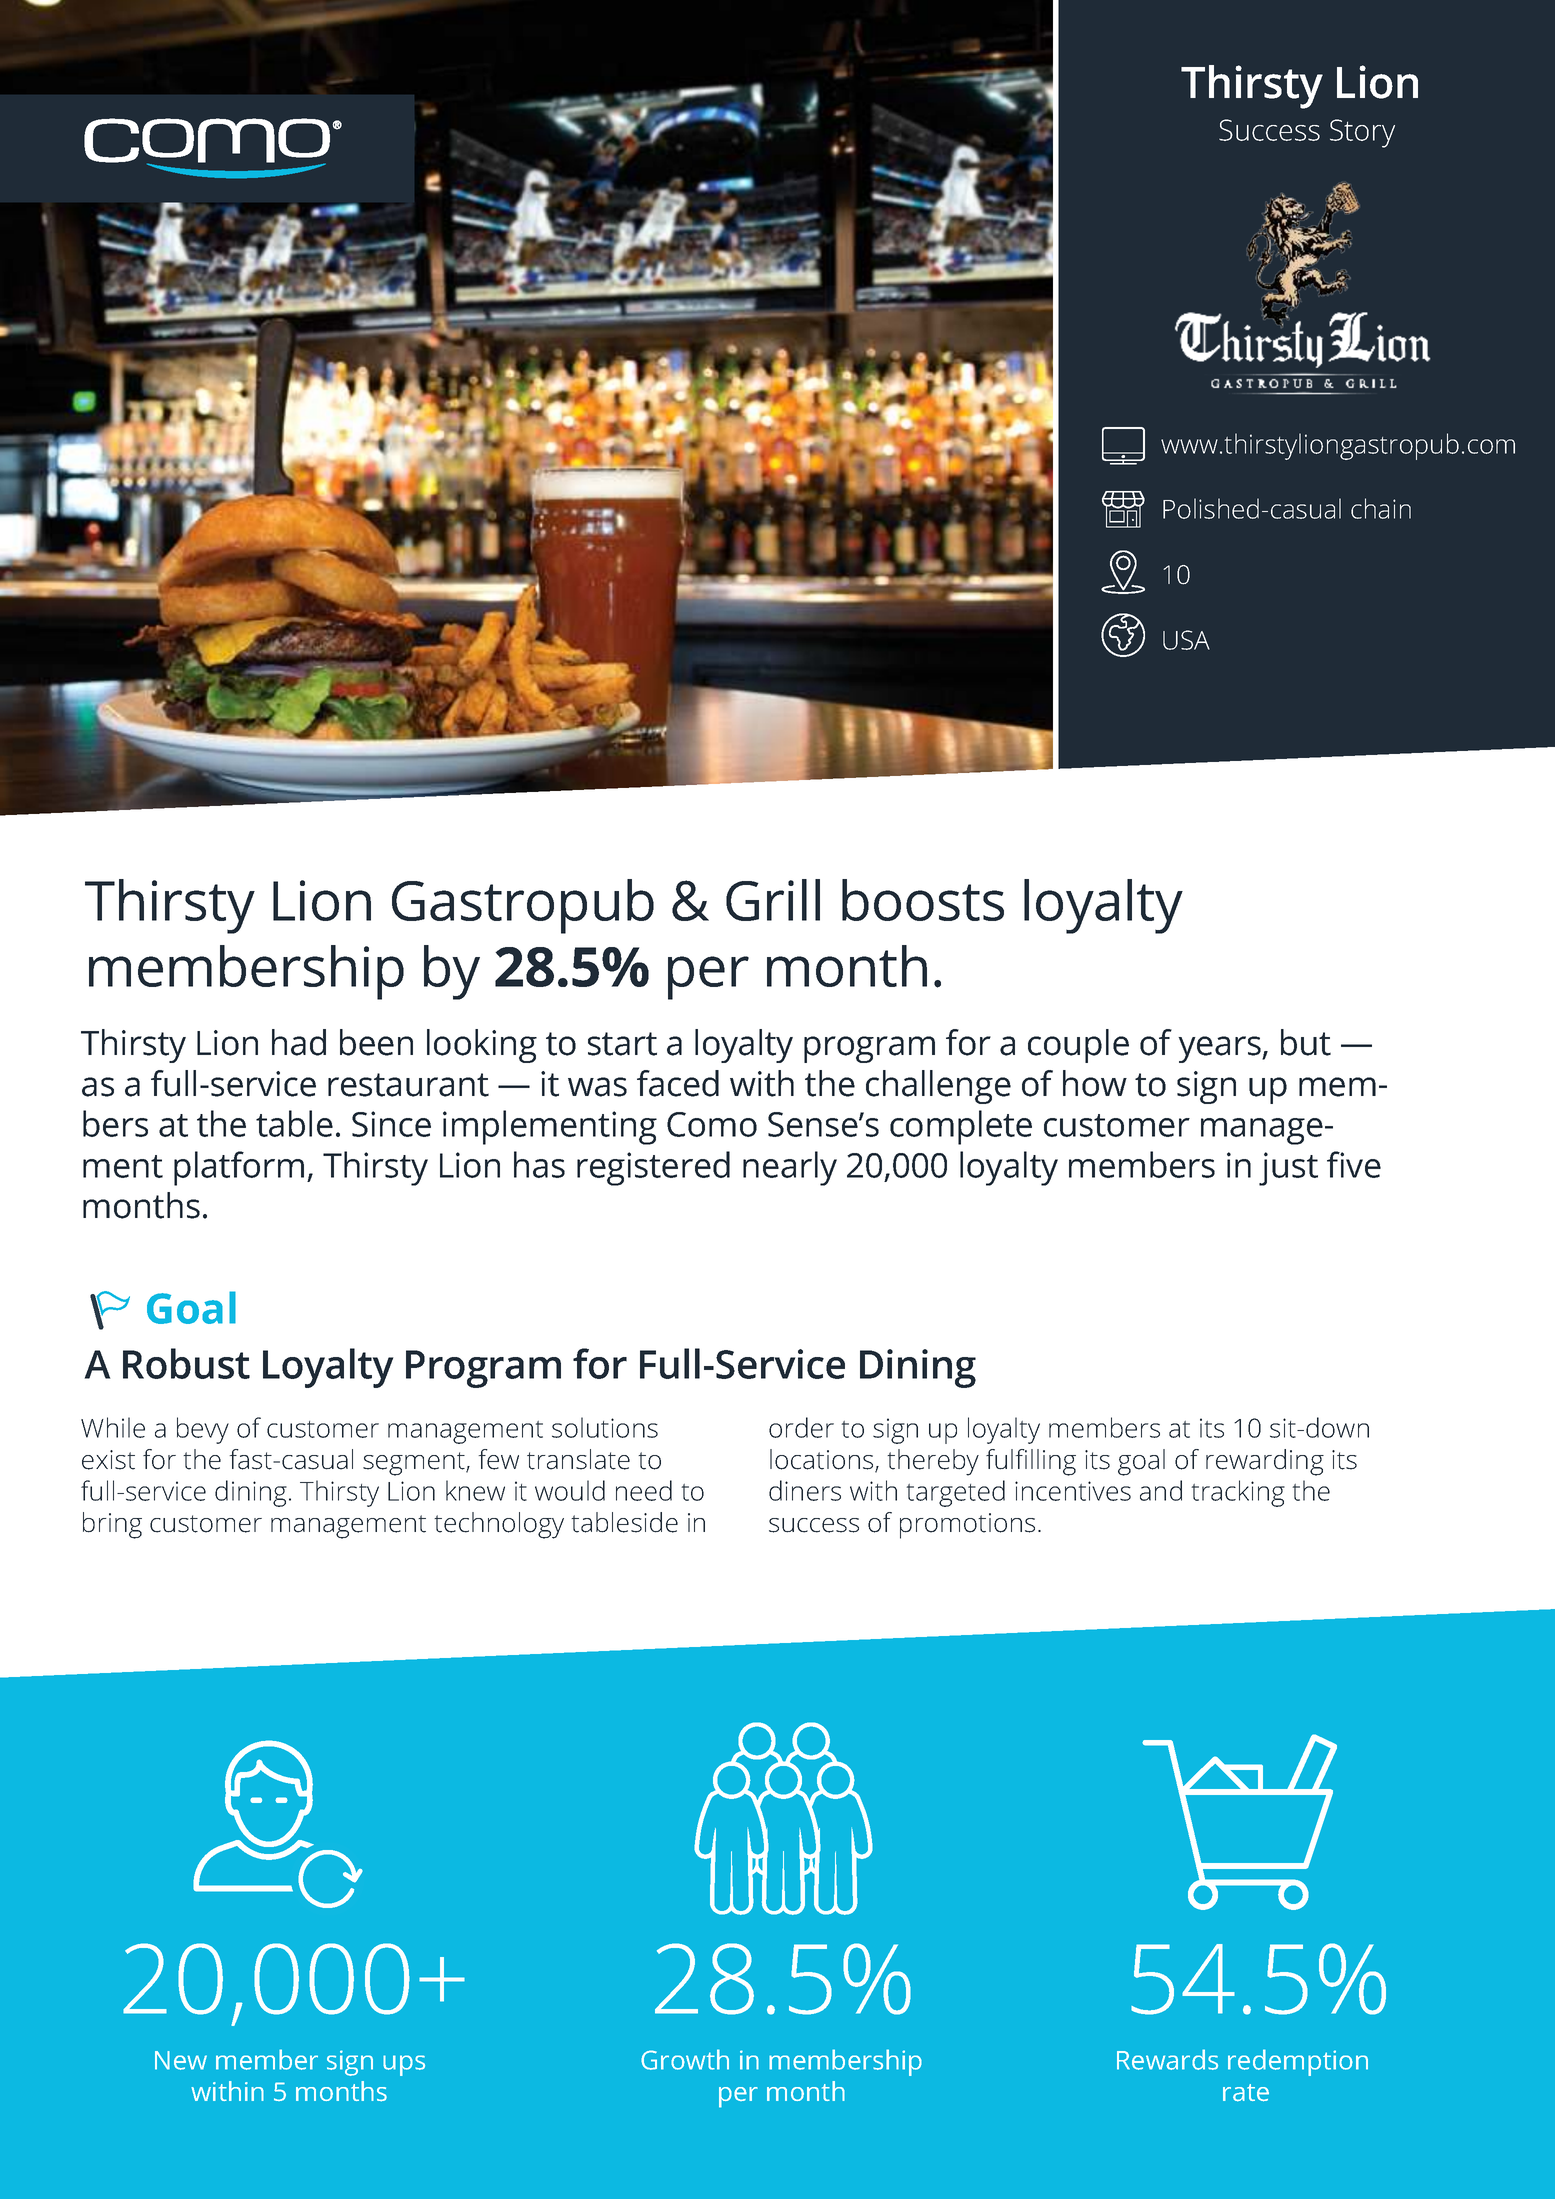 The image size is (1555, 2199). What do you see at coordinates (773, 900) in the screenshot?
I see `Grill` at bounding box center [773, 900].
